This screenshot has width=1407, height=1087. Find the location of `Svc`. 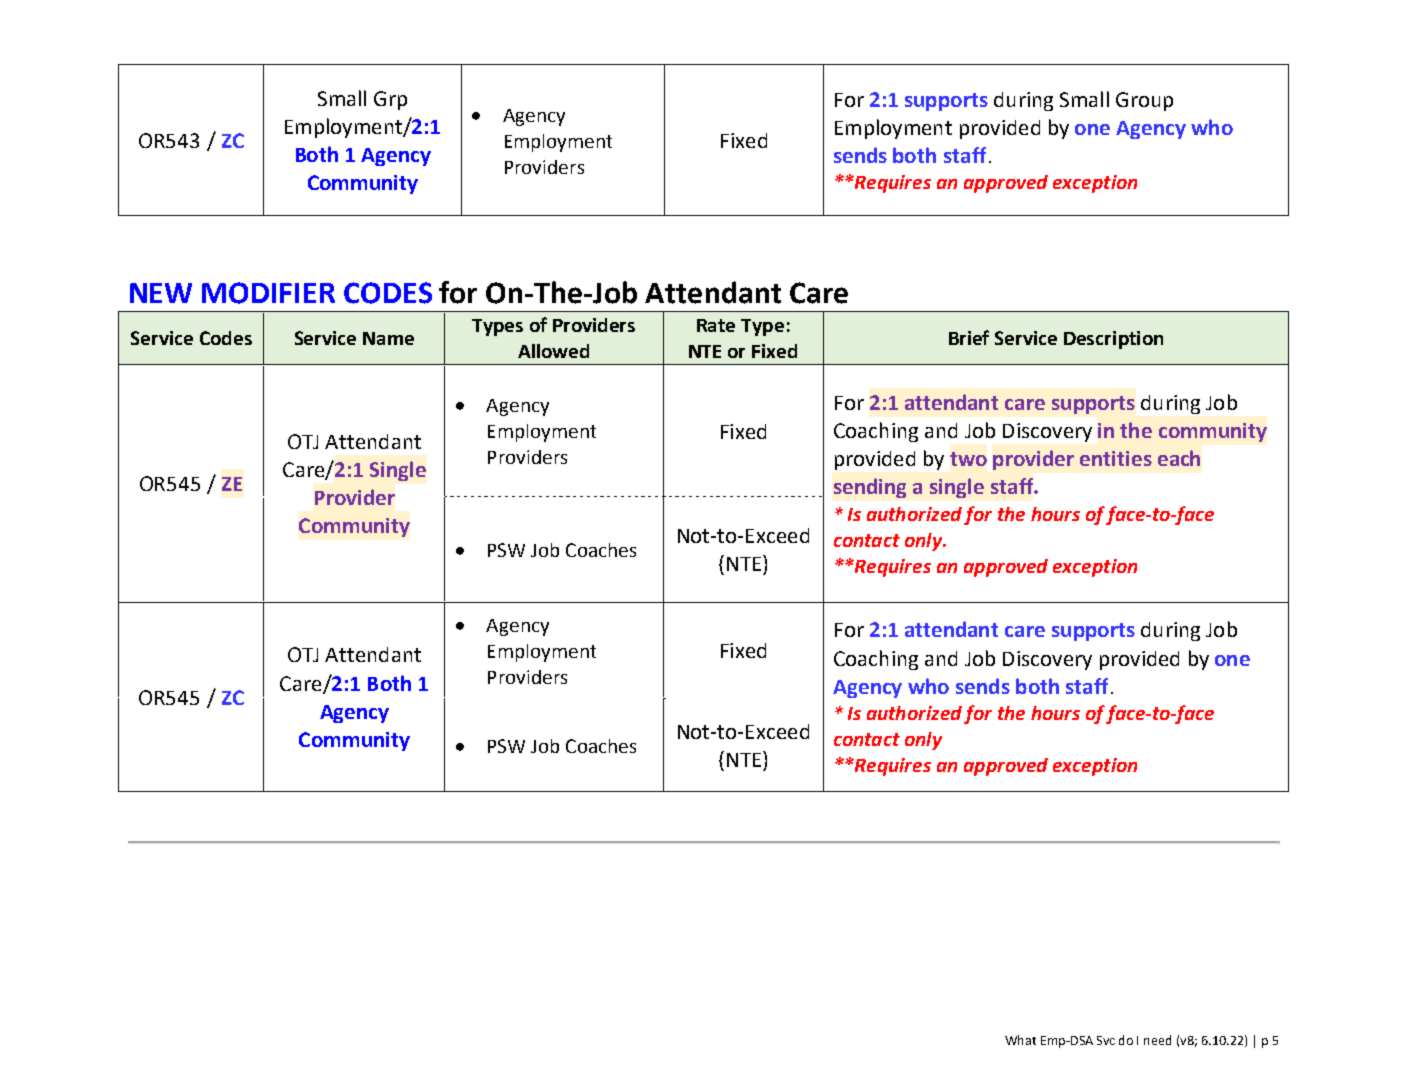

Svc is located at coordinates (1106, 1040).
